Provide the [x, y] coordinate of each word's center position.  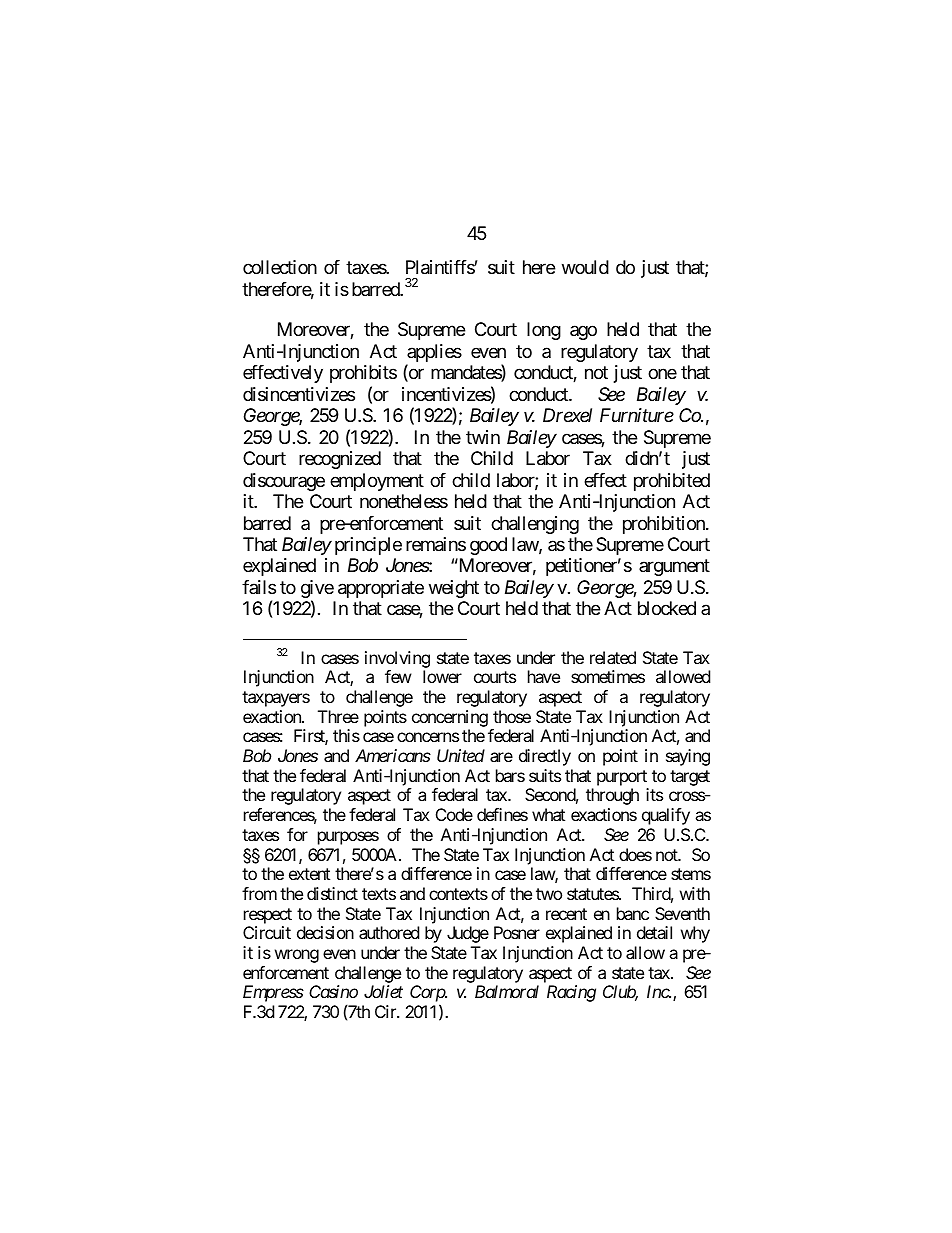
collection [280, 267]
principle [368, 546]
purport [623, 779]
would [585, 267]
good [488, 546]
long [544, 331]
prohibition [665, 525]
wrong [297, 956]
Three [338, 716]
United [461, 755]
